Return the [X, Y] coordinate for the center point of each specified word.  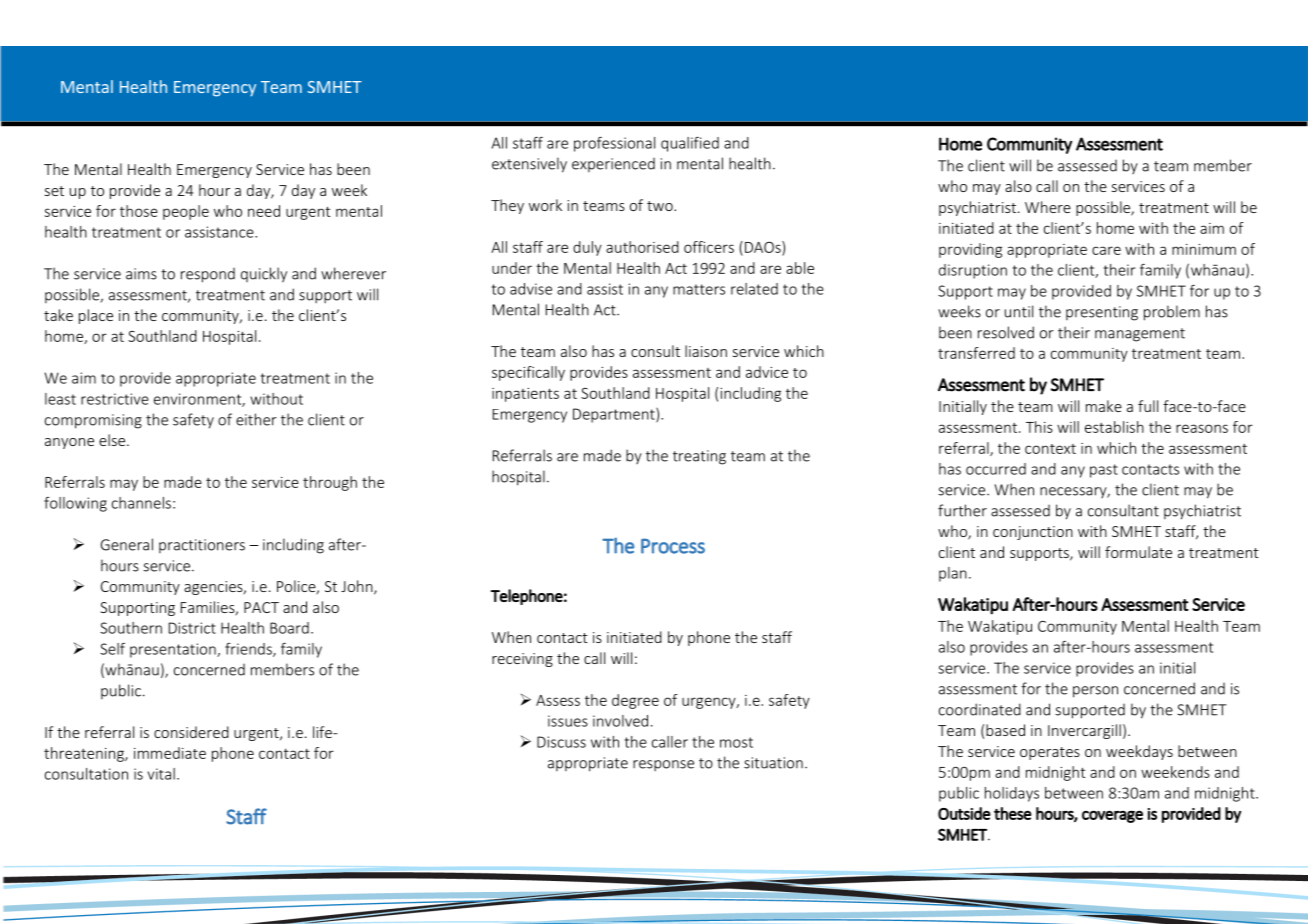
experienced [613, 165]
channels [141, 503]
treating [699, 457]
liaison [706, 351]
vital [161, 774]
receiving [522, 660]
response [663, 765]
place [96, 316]
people [186, 212]
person [1095, 692]
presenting [1102, 313]
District [192, 628]
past [1104, 471]
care [1106, 250]
